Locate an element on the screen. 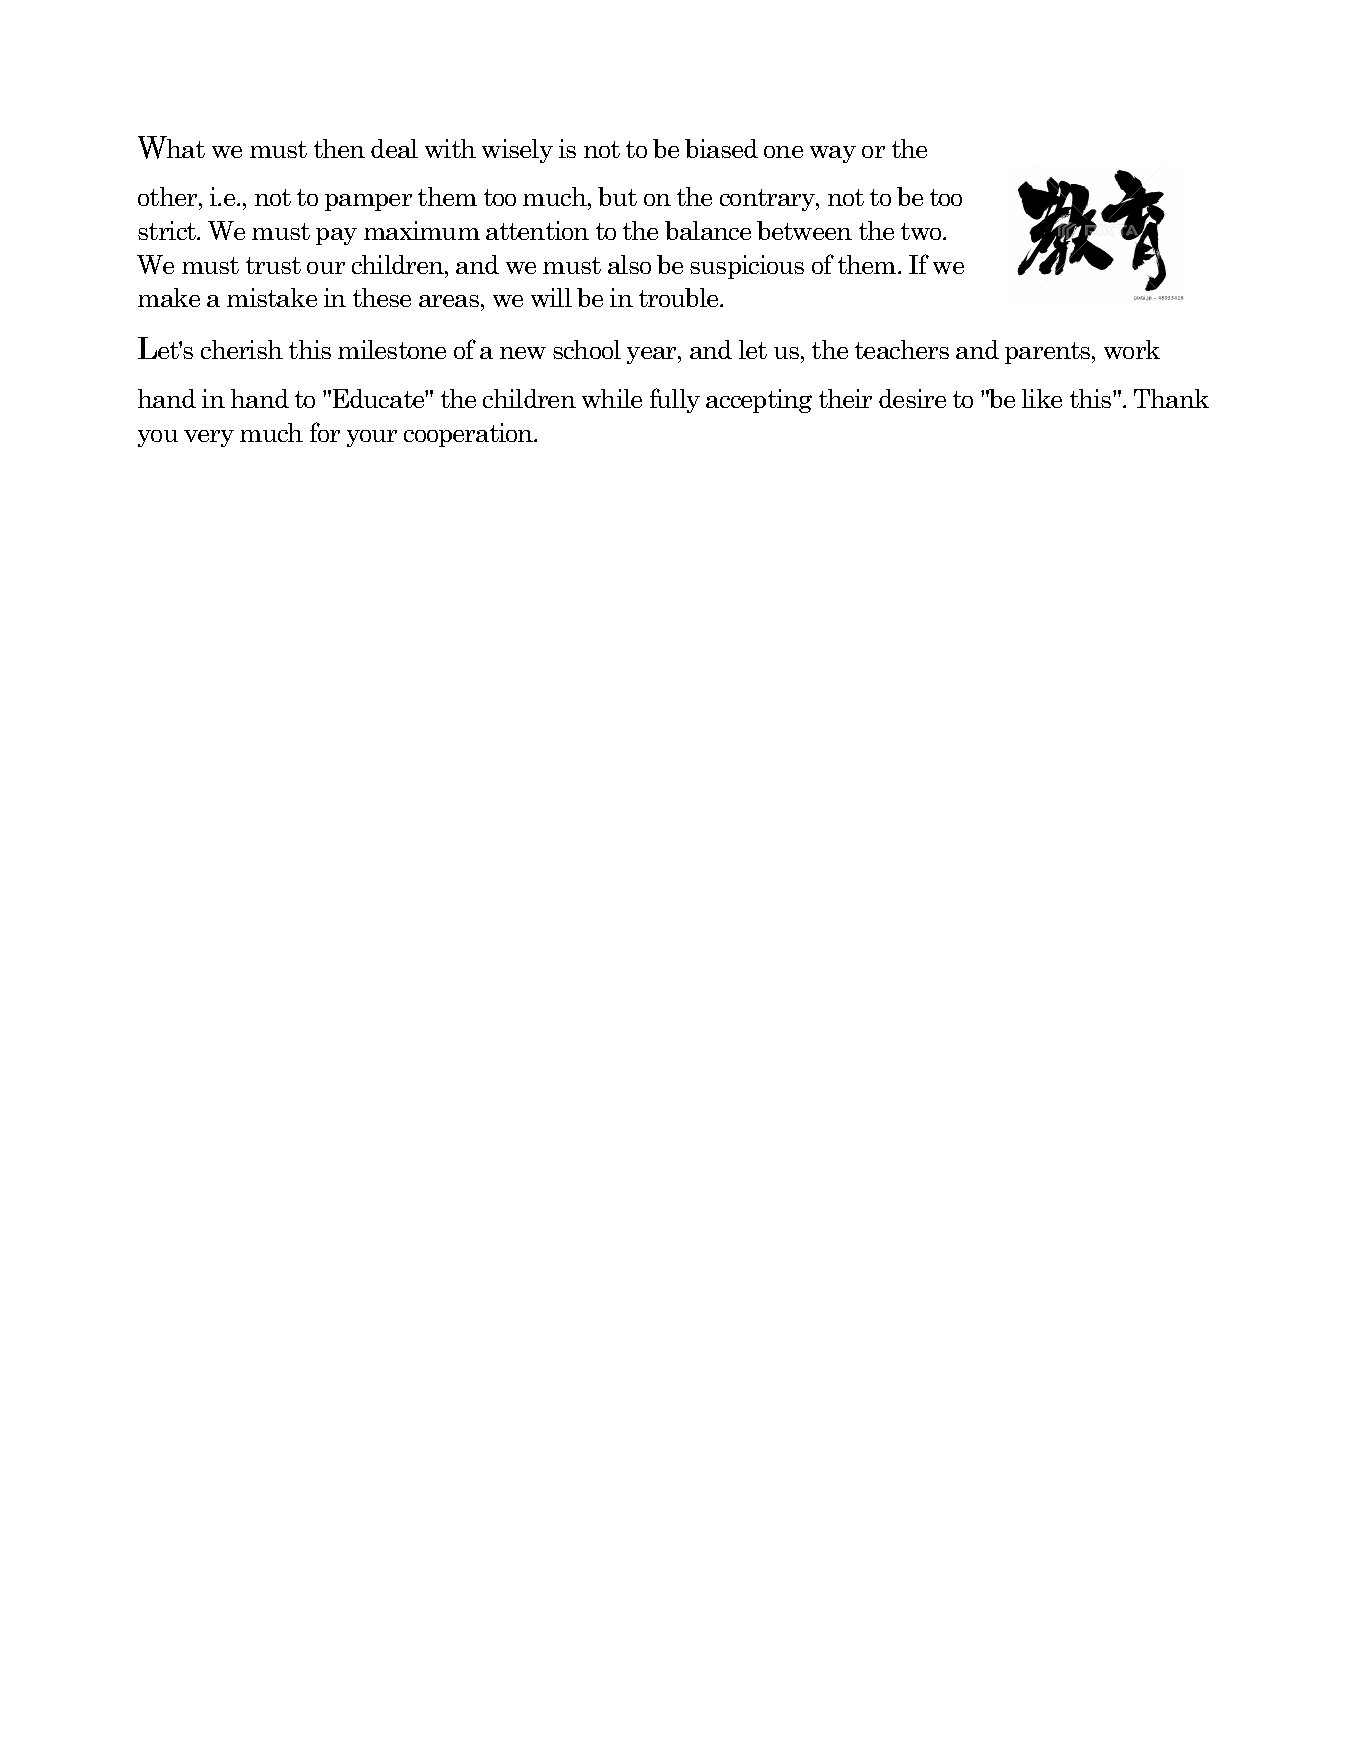 The image size is (1345, 1741). pamper is located at coordinates (368, 202).
